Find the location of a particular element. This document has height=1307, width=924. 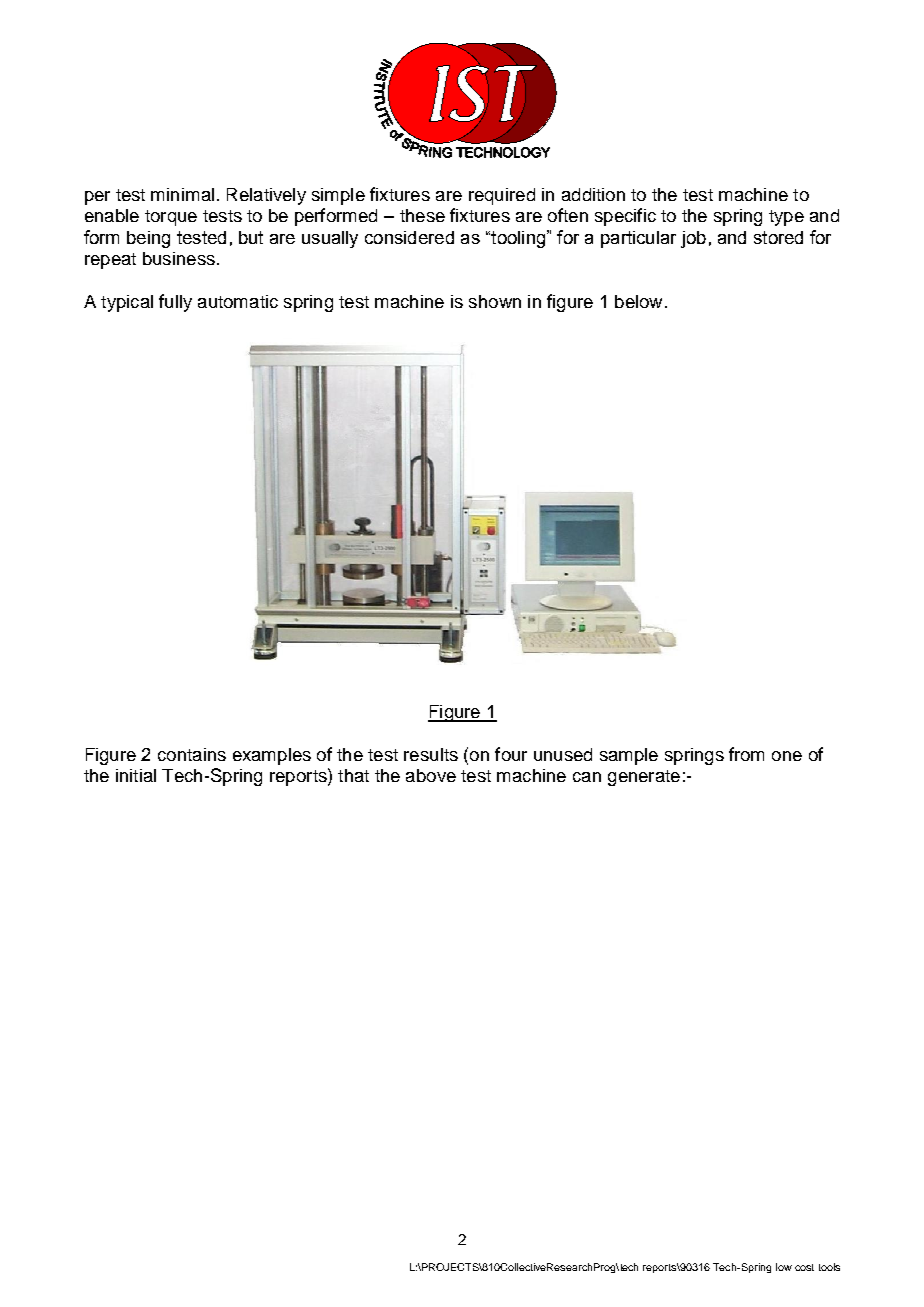

contains is located at coordinates (192, 754).
